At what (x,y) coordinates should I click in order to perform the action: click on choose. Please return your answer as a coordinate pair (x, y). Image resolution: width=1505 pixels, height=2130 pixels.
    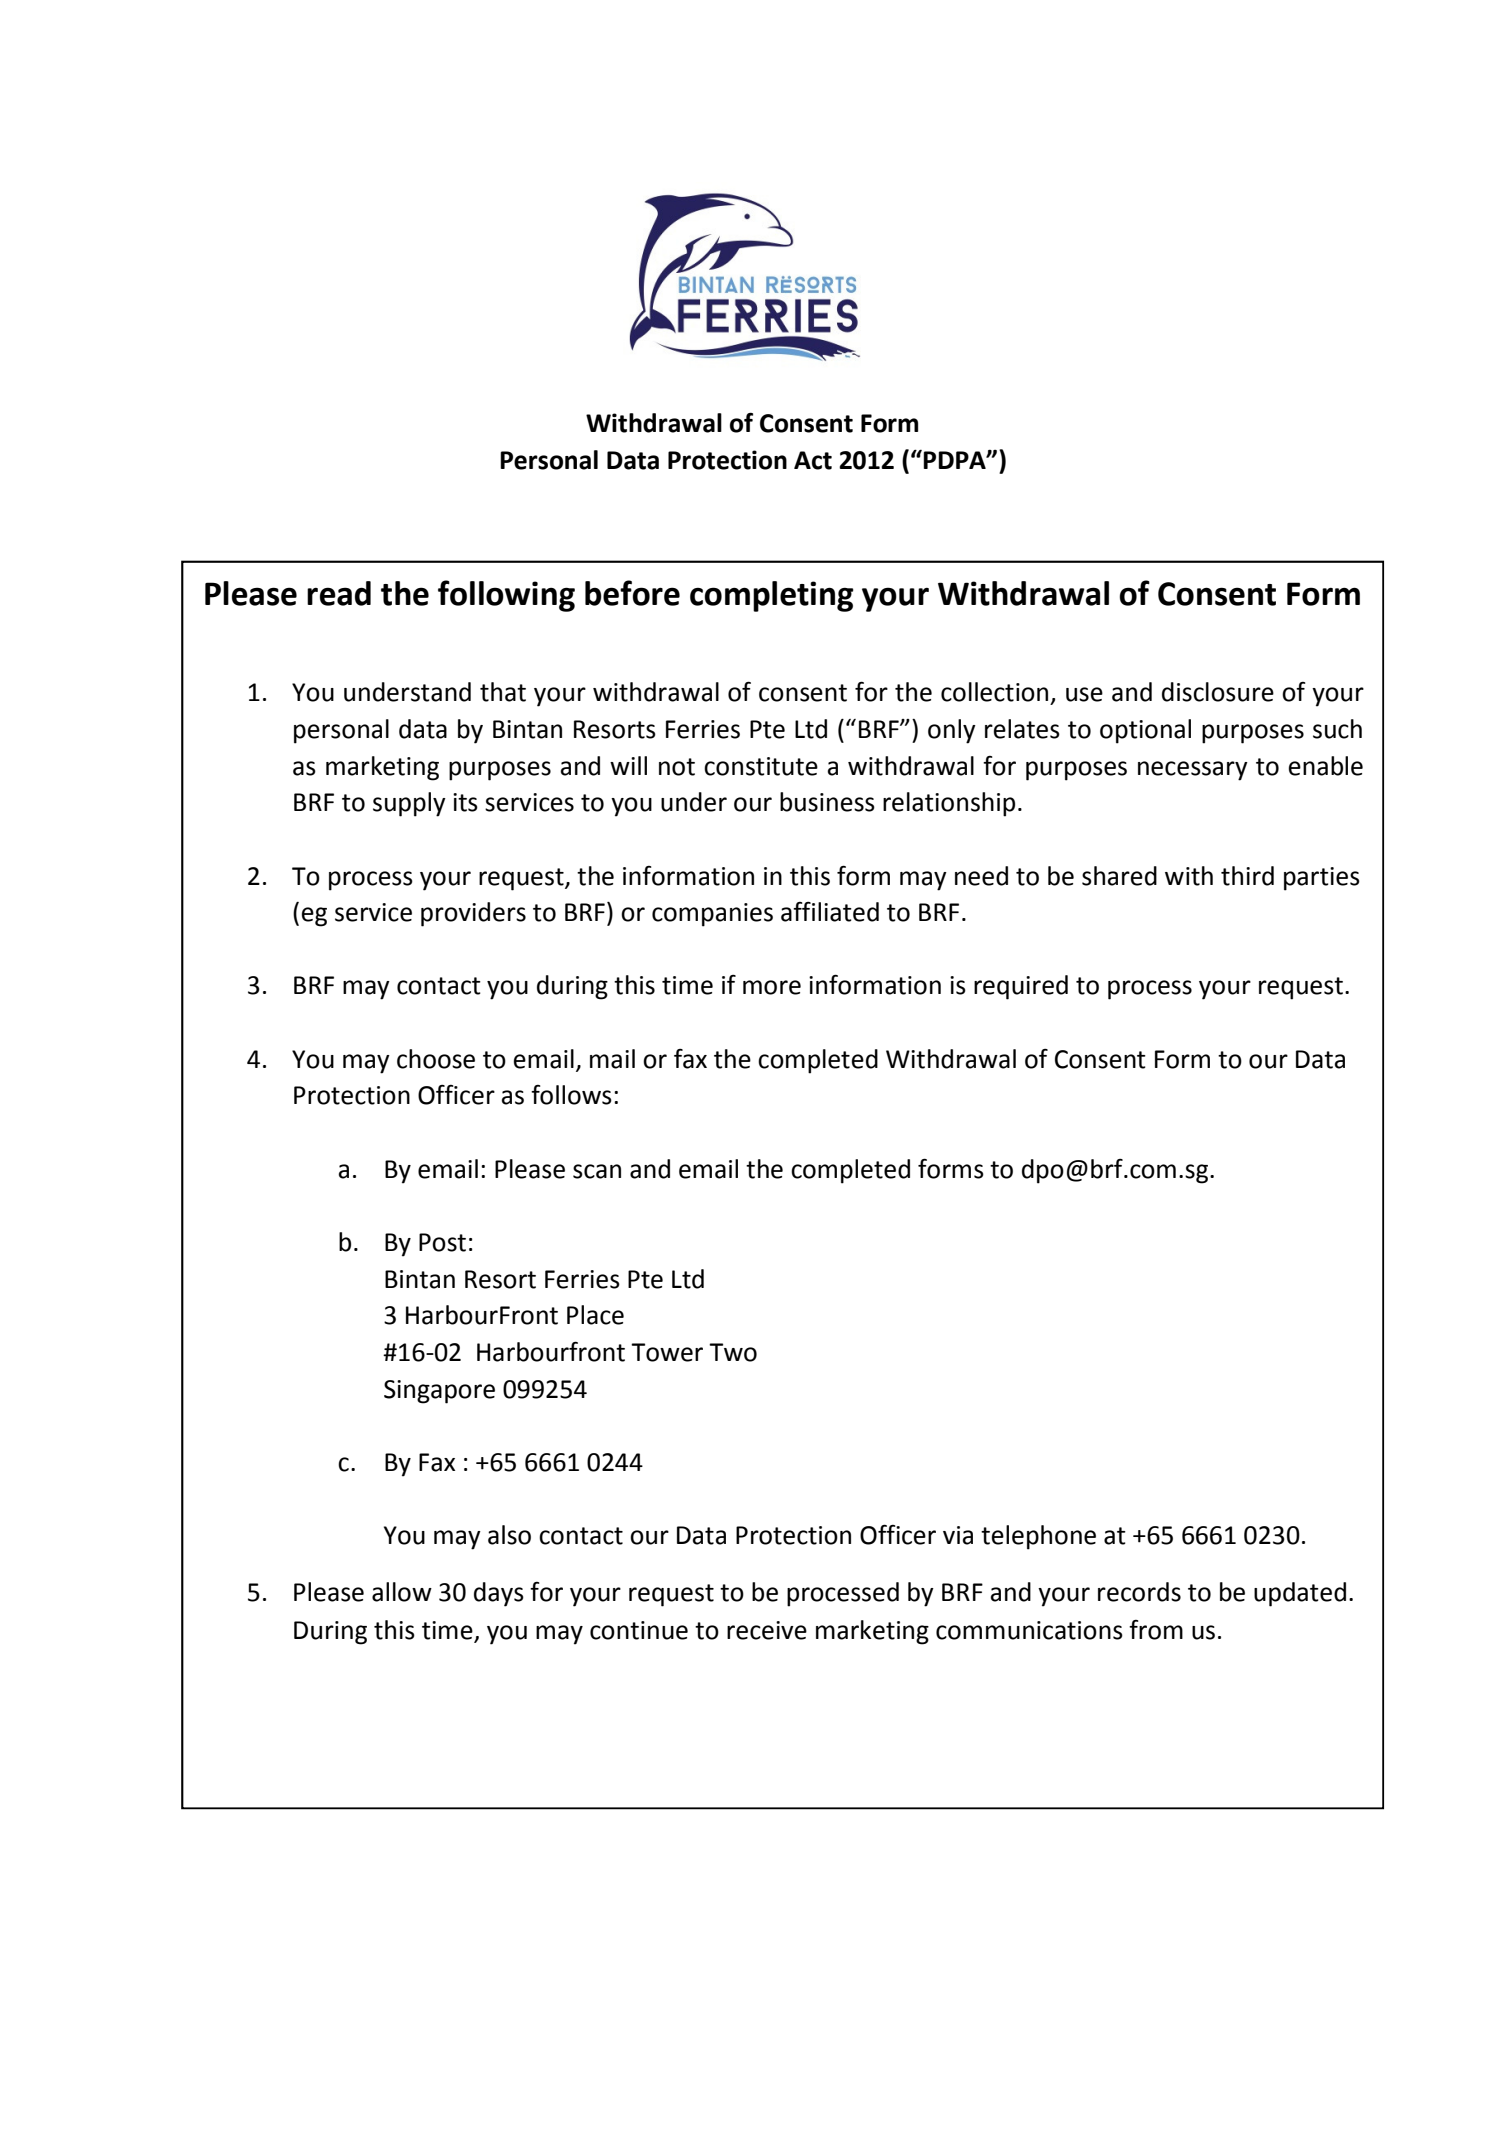
    Looking at the image, I should click on (436, 1059).
